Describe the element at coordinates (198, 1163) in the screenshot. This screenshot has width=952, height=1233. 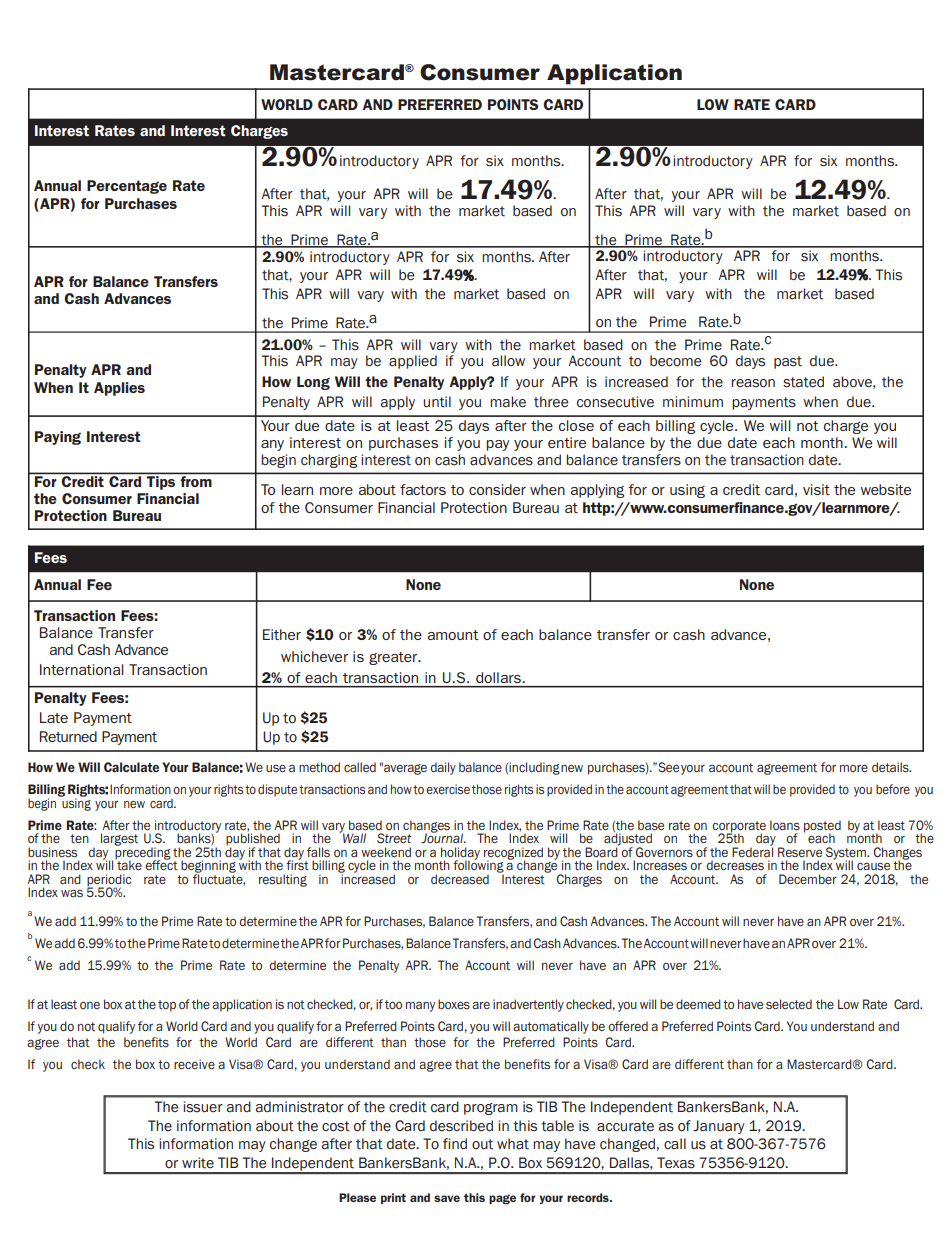
I see `write` at that location.
